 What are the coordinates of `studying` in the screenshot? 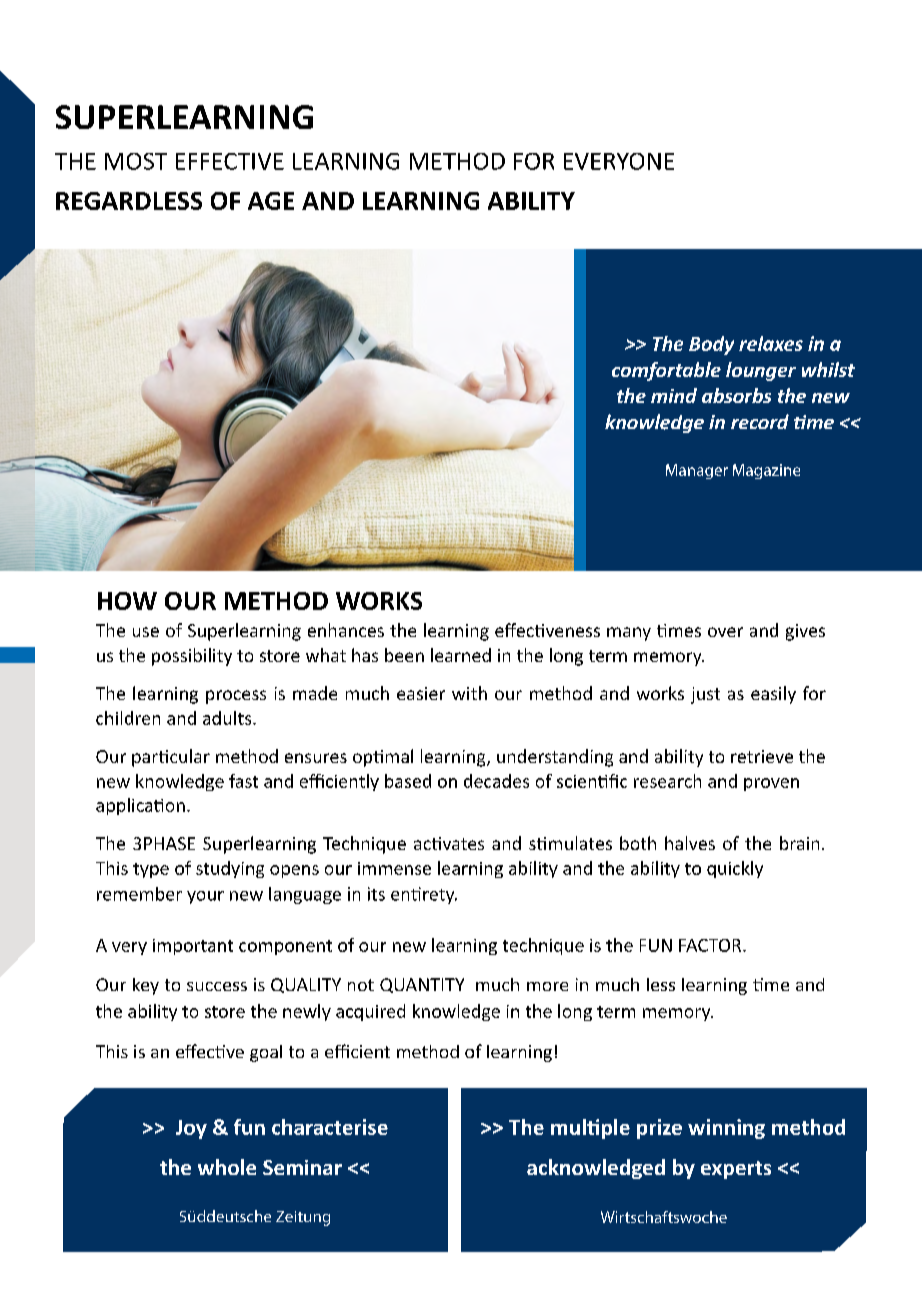 It's located at (230, 869).
